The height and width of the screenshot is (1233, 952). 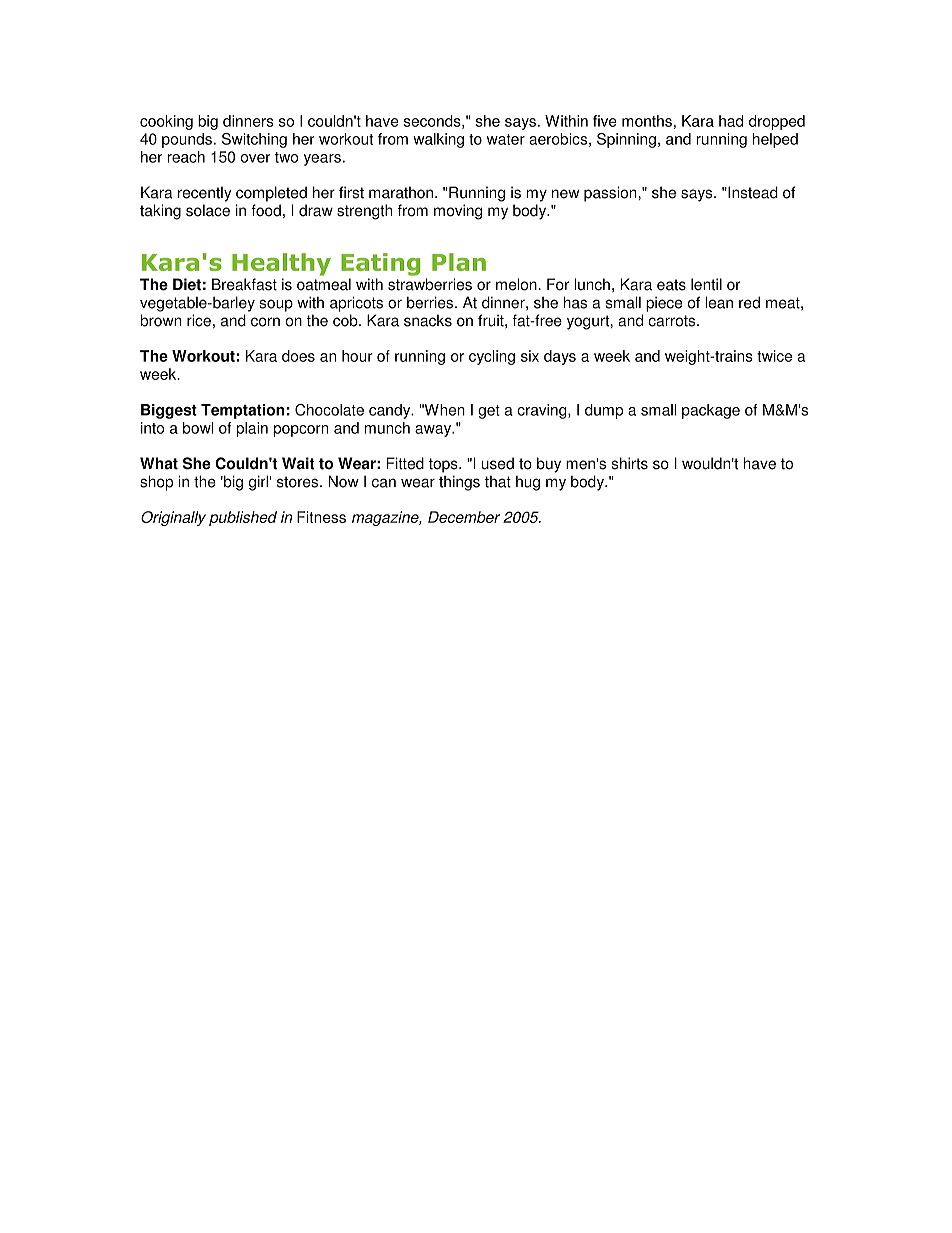 I want to click on Plan, so click(x=459, y=262).
